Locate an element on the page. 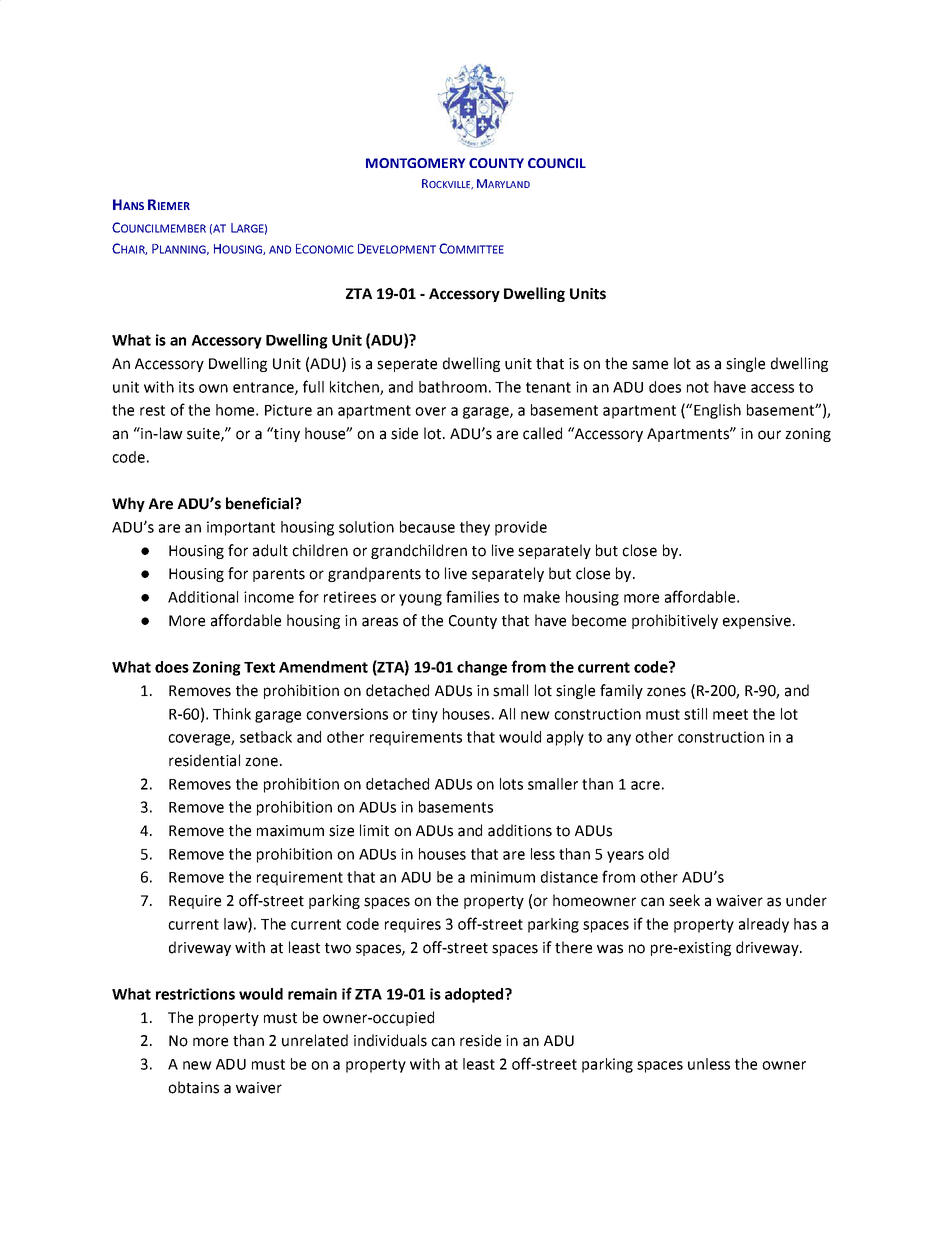 The image size is (952, 1233). Additional is located at coordinates (203, 597).
